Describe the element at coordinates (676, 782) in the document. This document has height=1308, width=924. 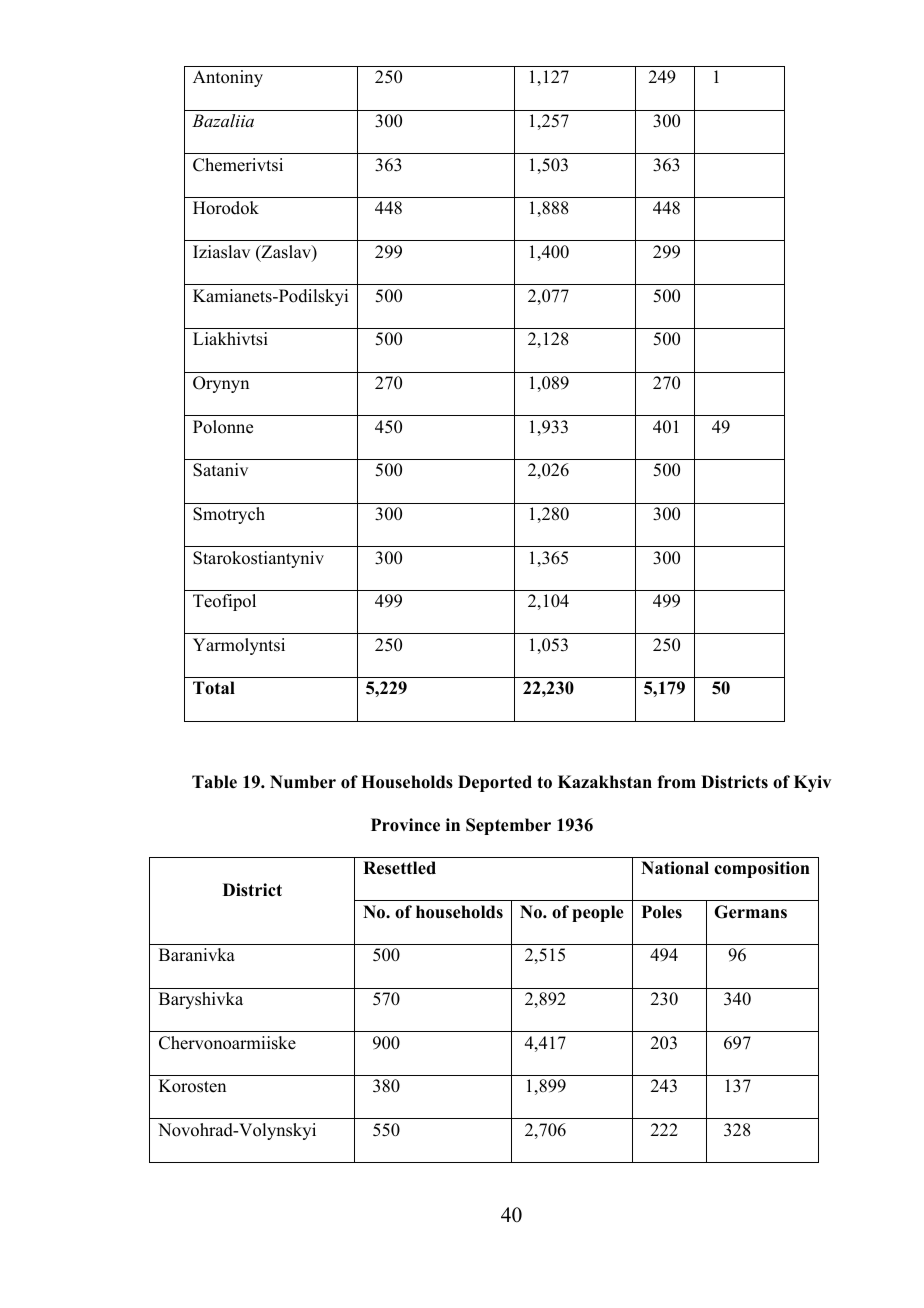
I see `from` at that location.
